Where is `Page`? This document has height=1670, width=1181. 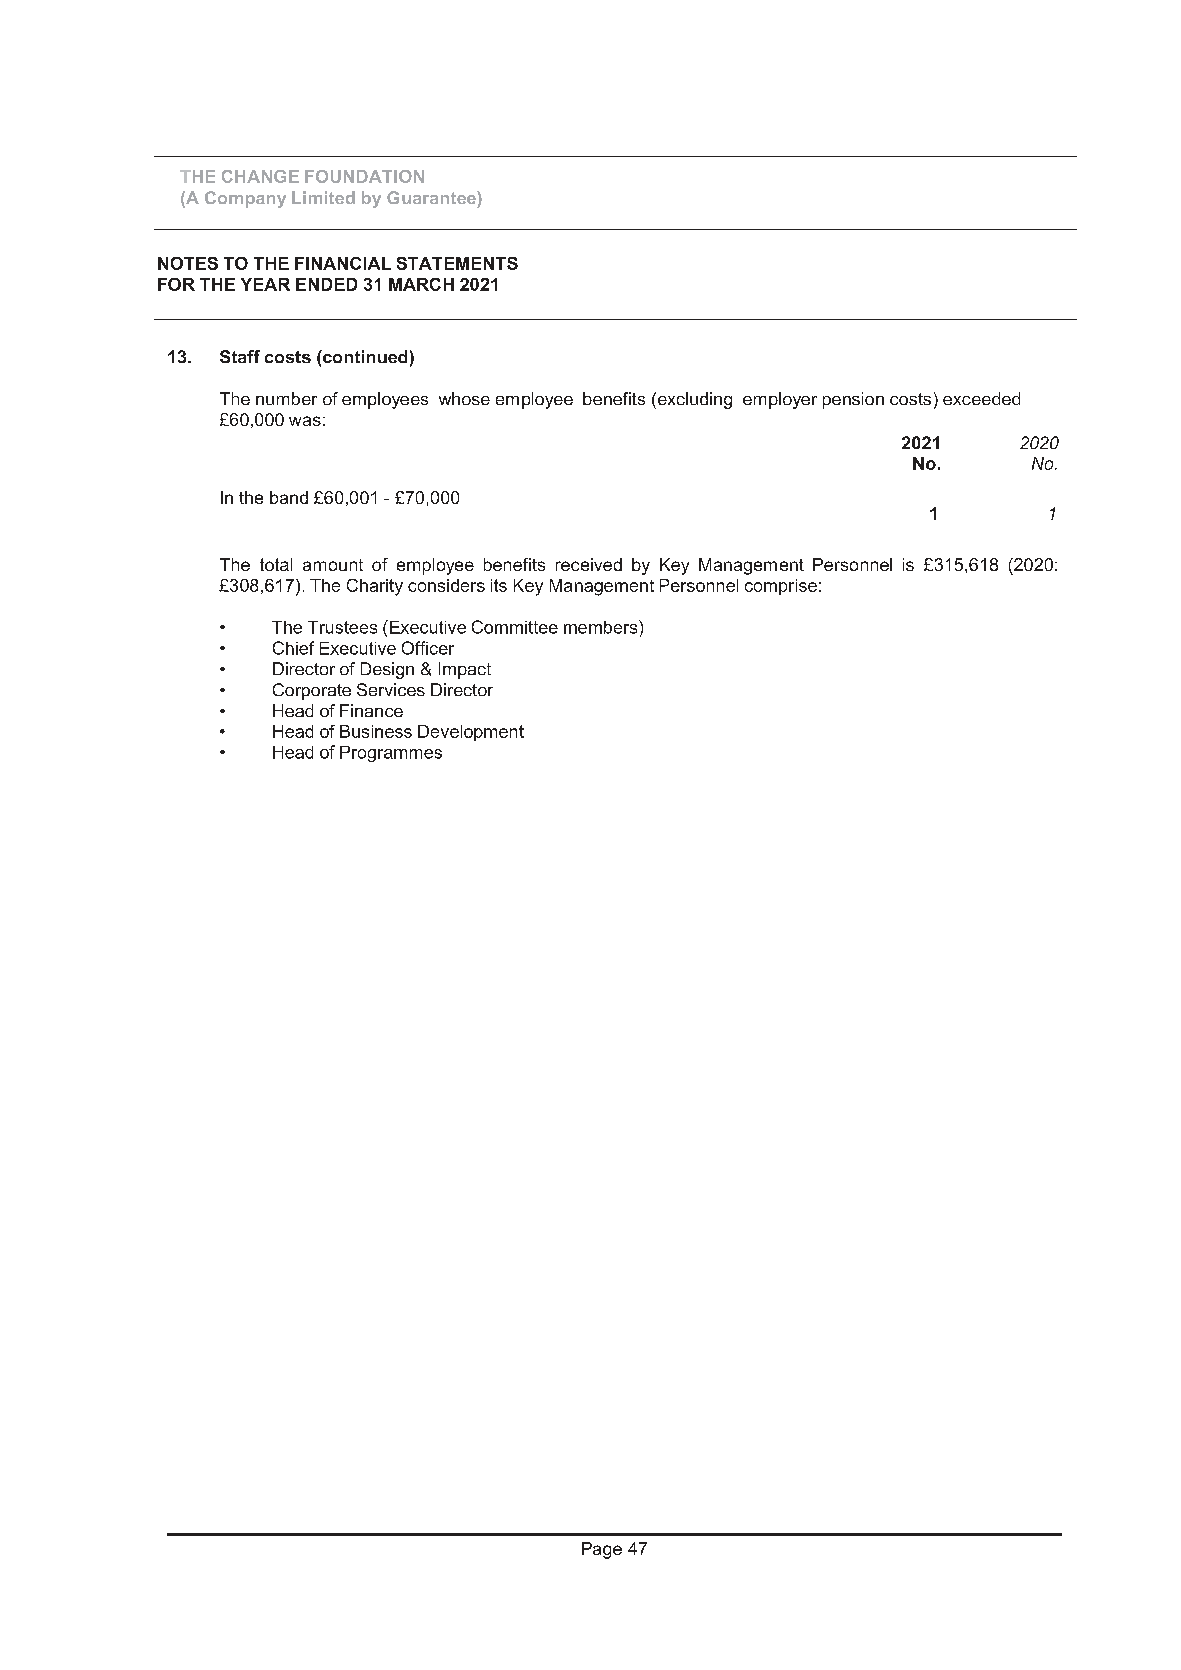
Page is located at coordinates (602, 1550).
